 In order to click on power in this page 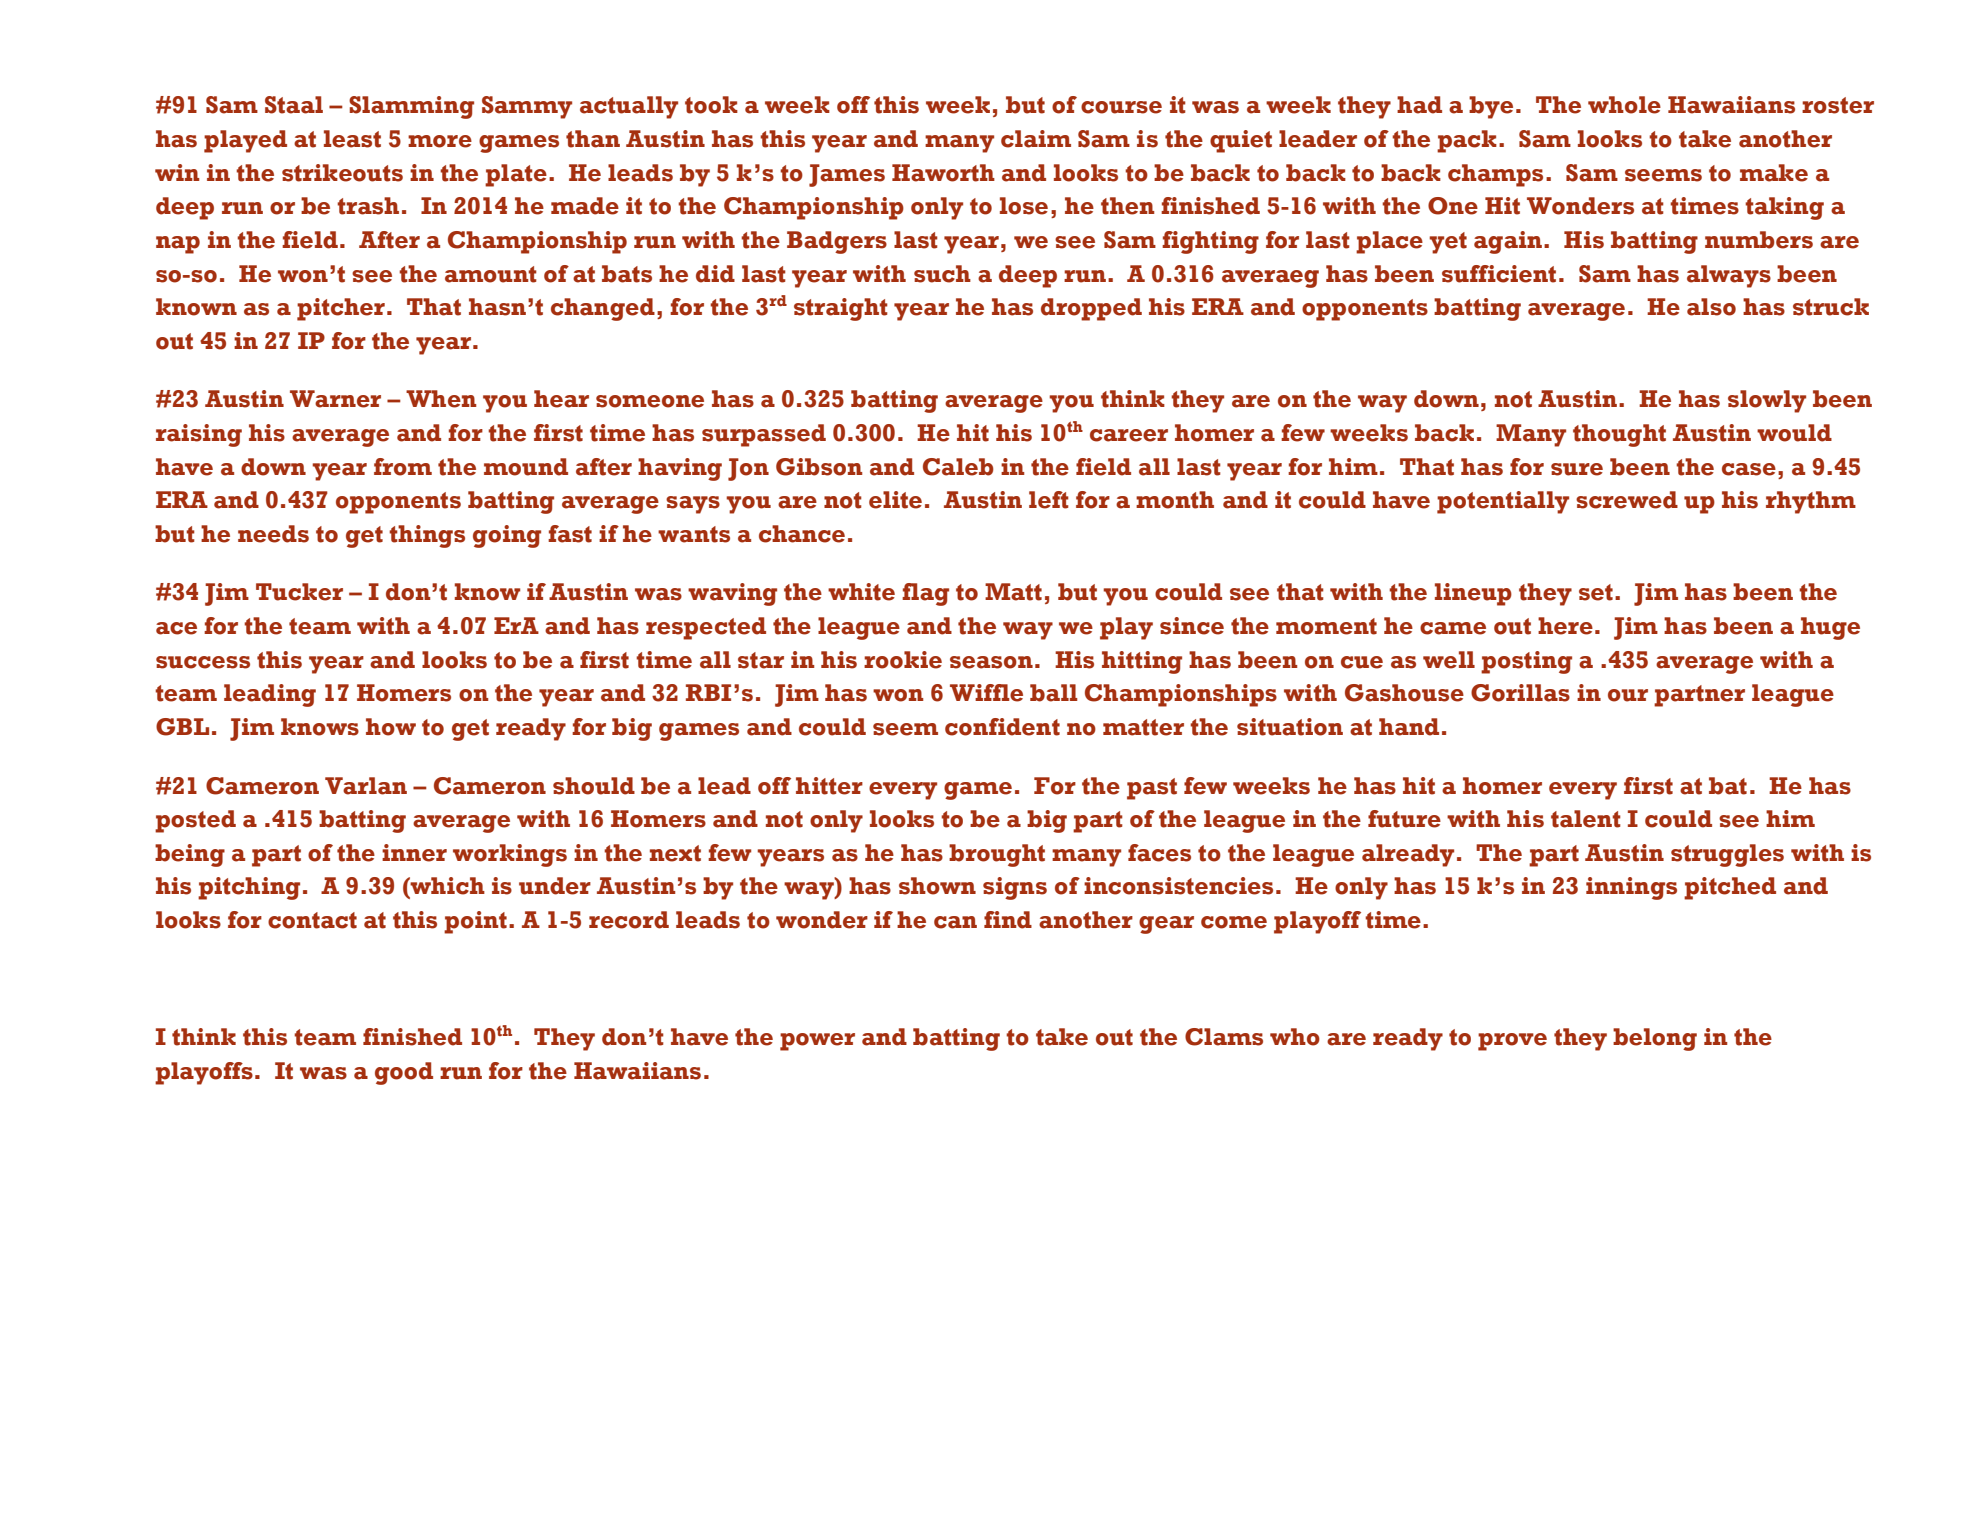, I will do `click(817, 1042)`.
